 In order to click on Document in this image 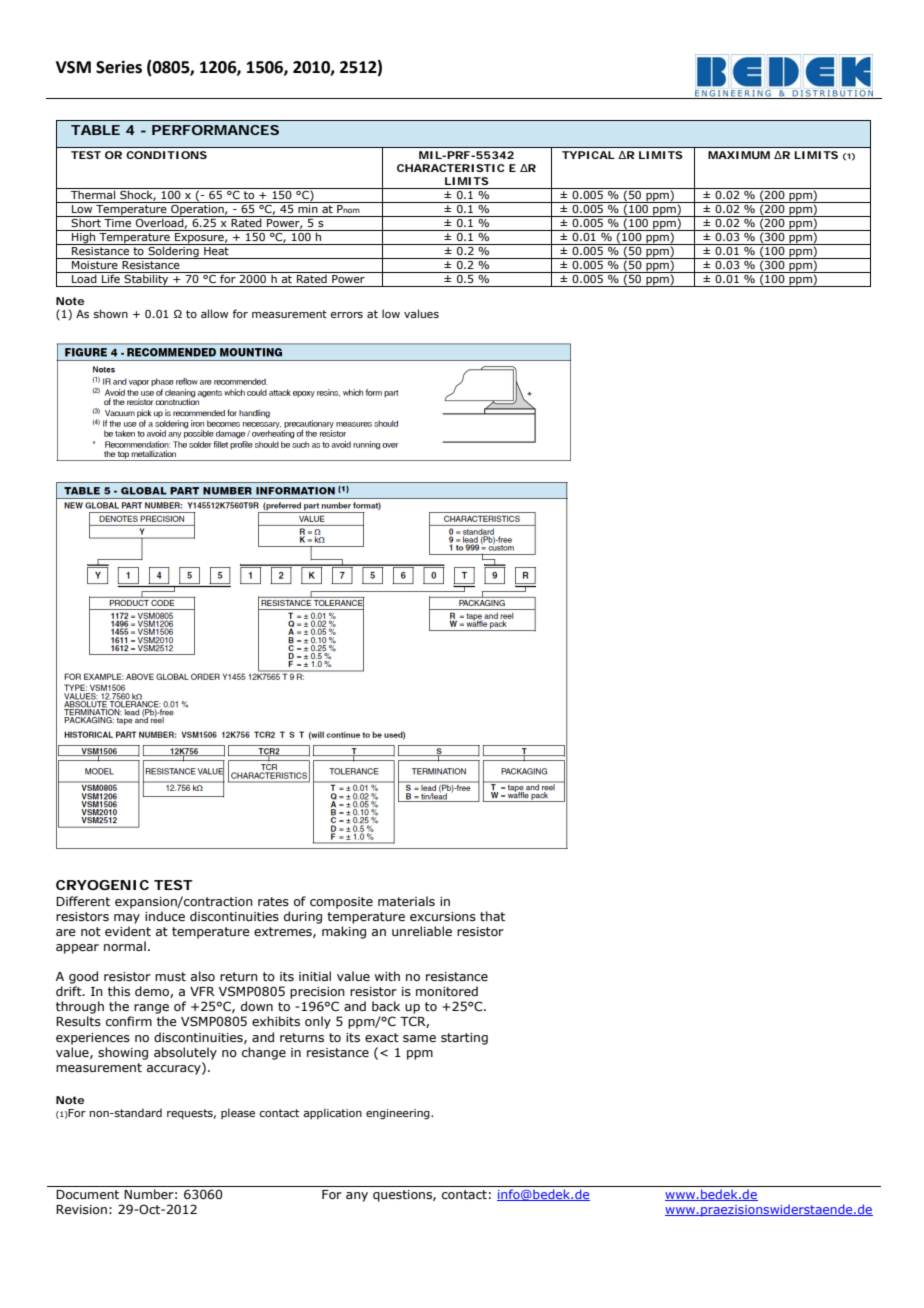, I will do `click(87, 1194)`.
